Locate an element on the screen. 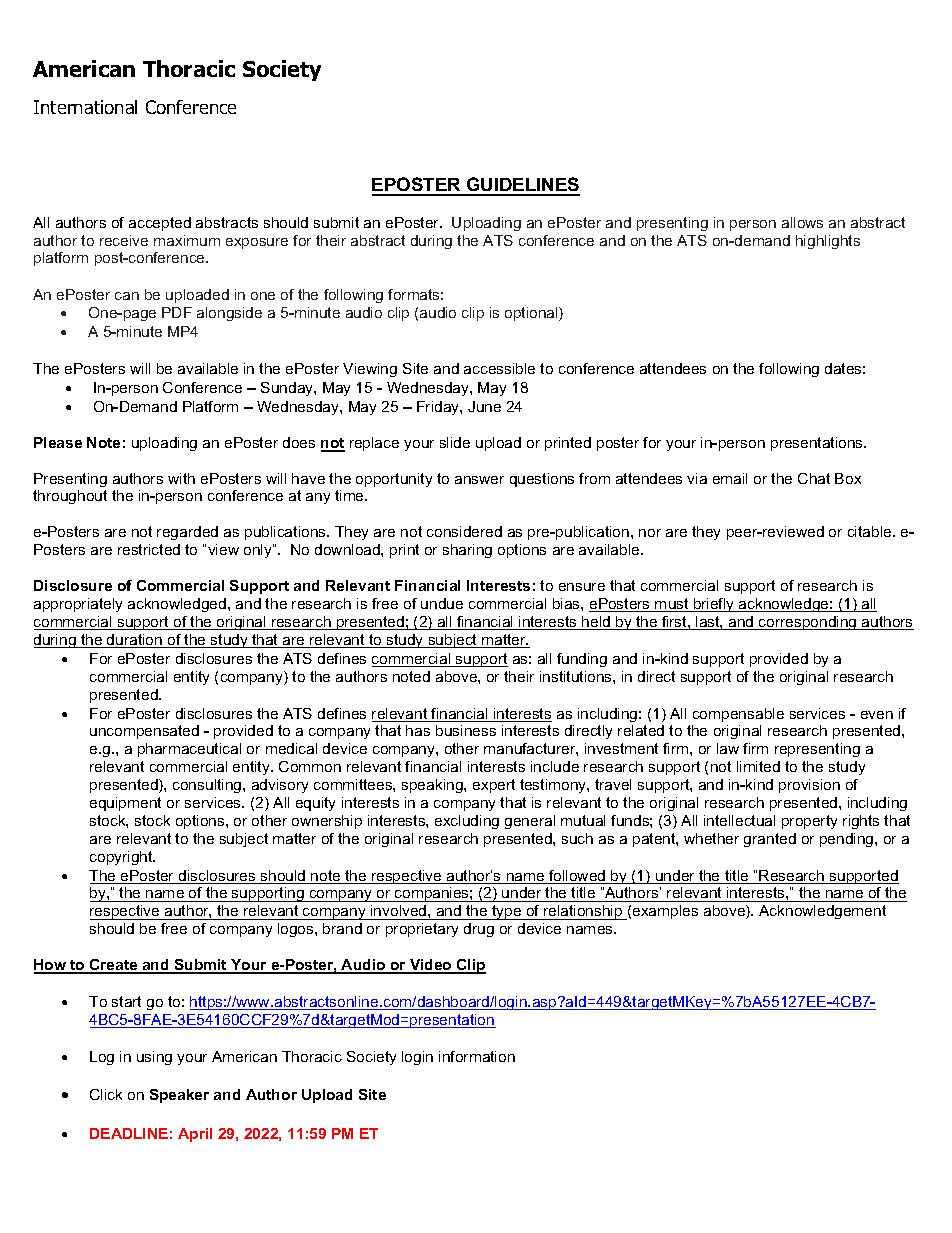 The width and height of the screenshot is (952, 1233). corresponding is located at coordinates (808, 623).
